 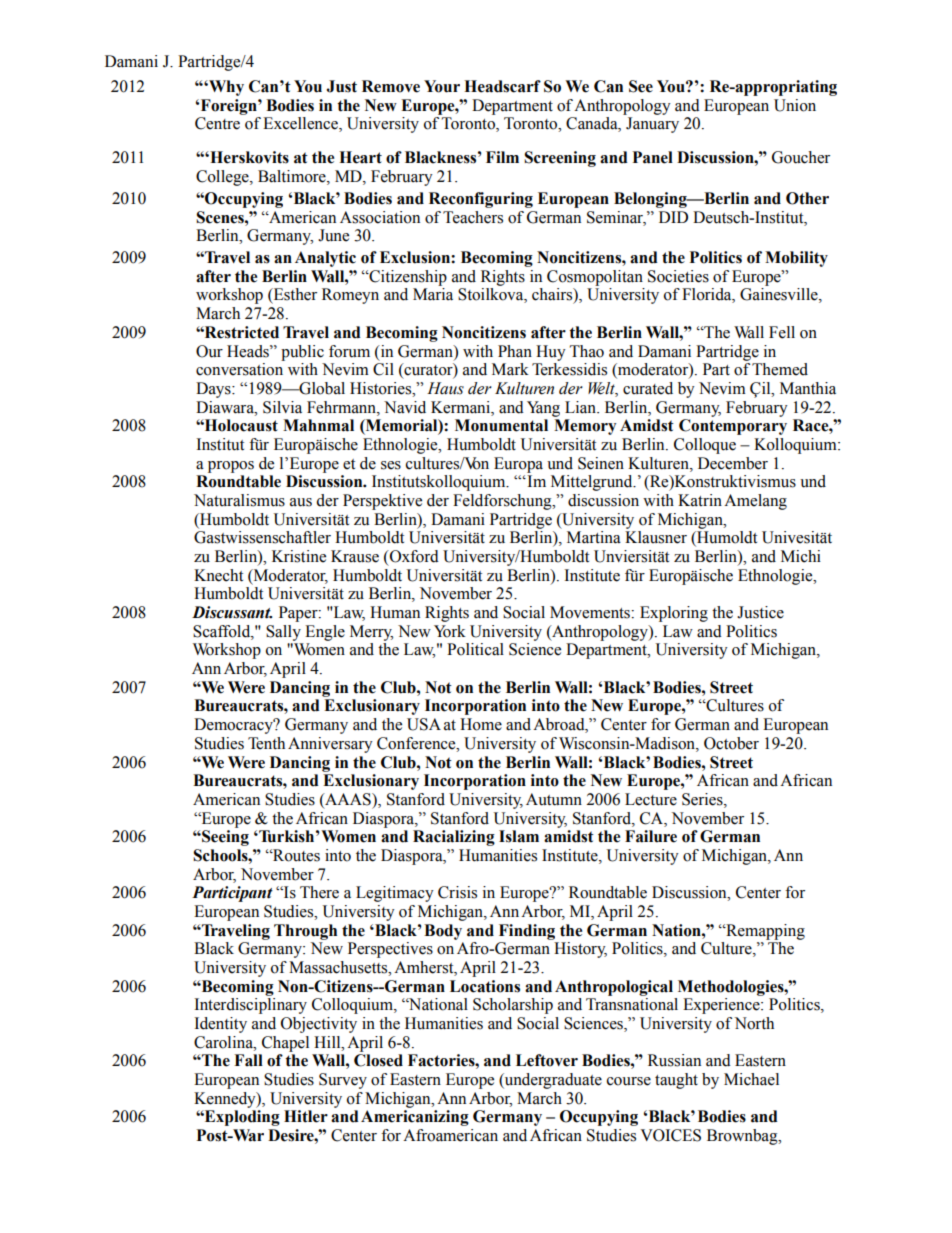 I want to click on Film, so click(x=502, y=157).
